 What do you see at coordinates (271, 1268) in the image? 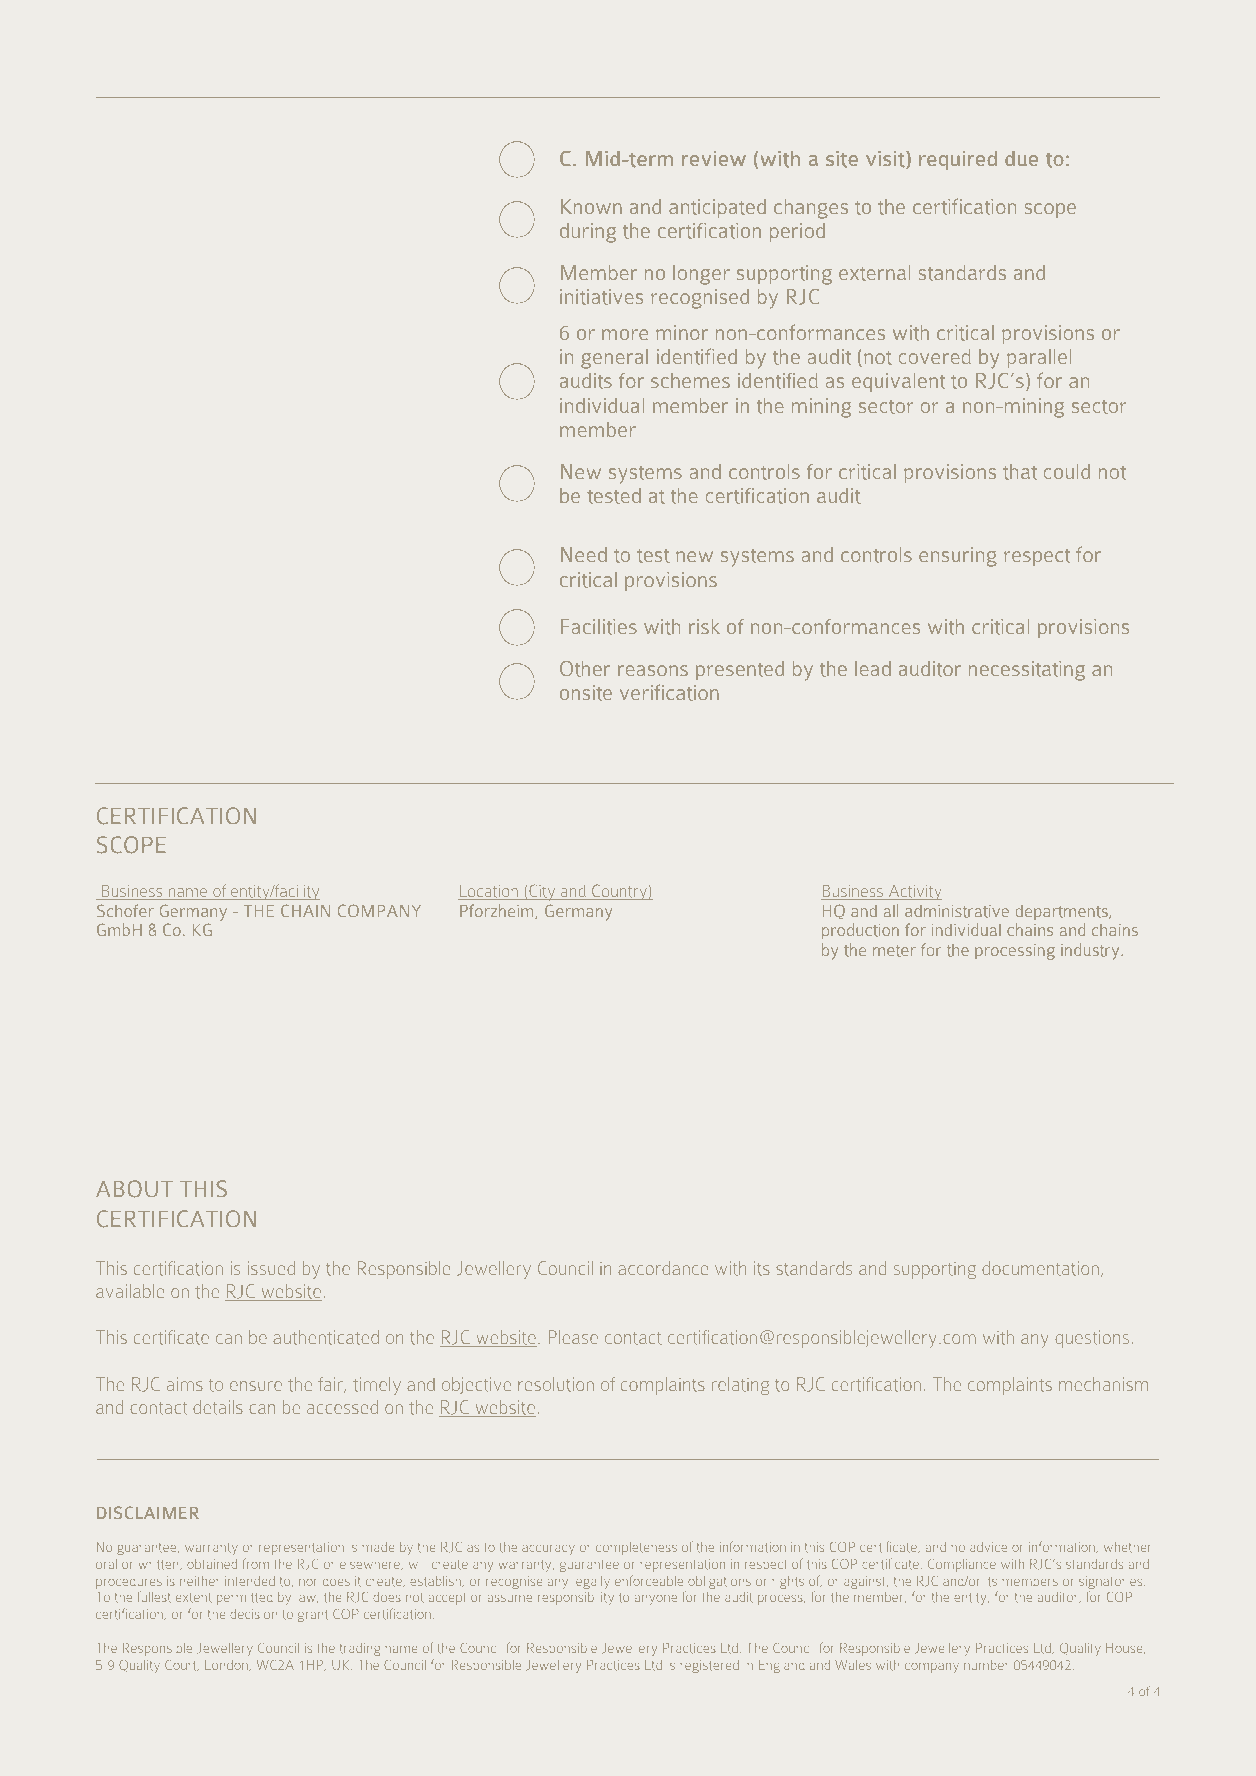
I see `issued` at bounding box center [271, 1268].
